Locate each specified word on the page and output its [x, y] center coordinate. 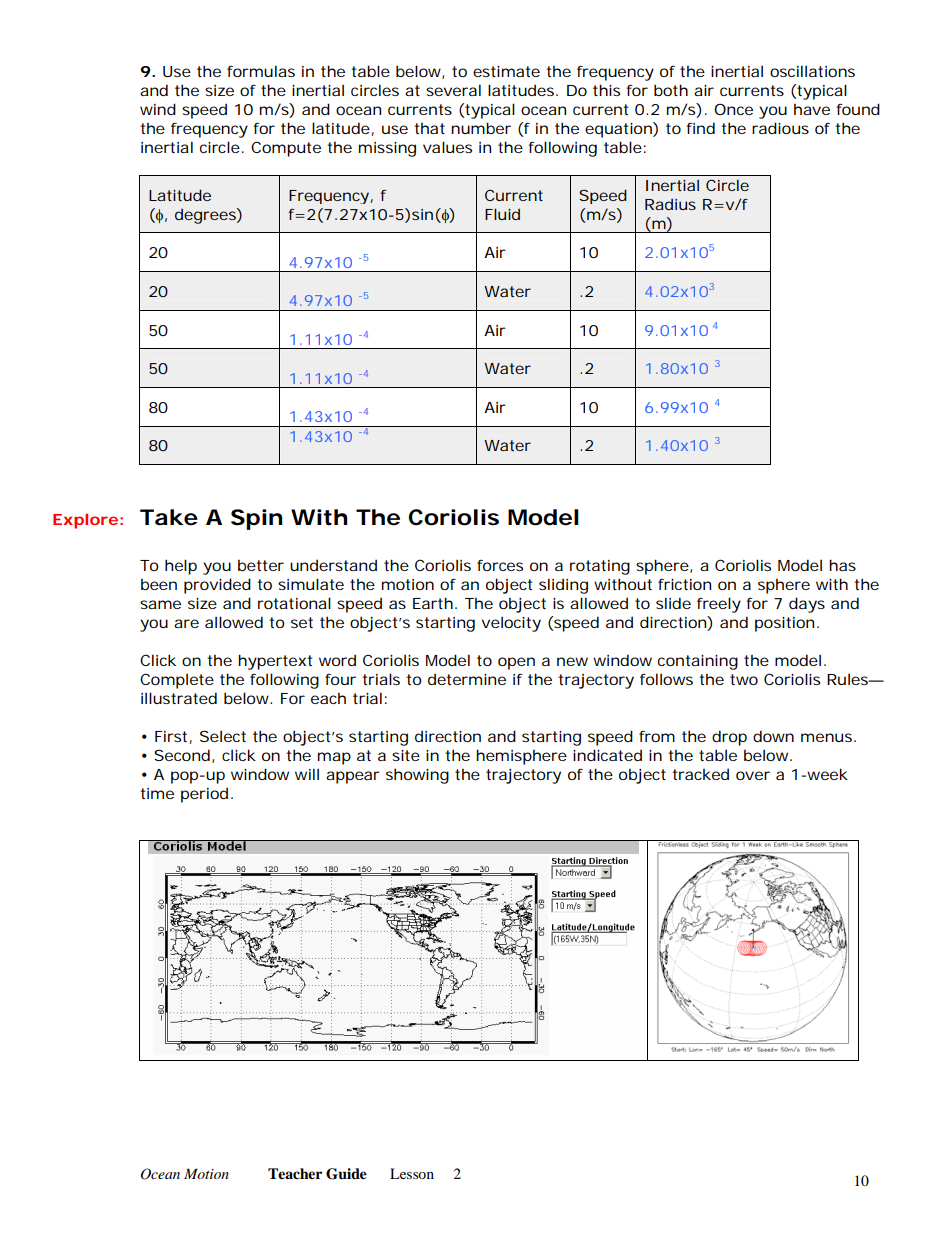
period [204, 795]
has [842, 565]
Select [223, 736]
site [406, 755]
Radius [670, 204]
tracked [700, 774]
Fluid [502, 214]
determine [467, 679]
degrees [205, 216]
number [481, 128]
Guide [346, 1174]
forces [500, 565]
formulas [261, 71]
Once [733, 109]
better [261, 565]
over [753, 775]
